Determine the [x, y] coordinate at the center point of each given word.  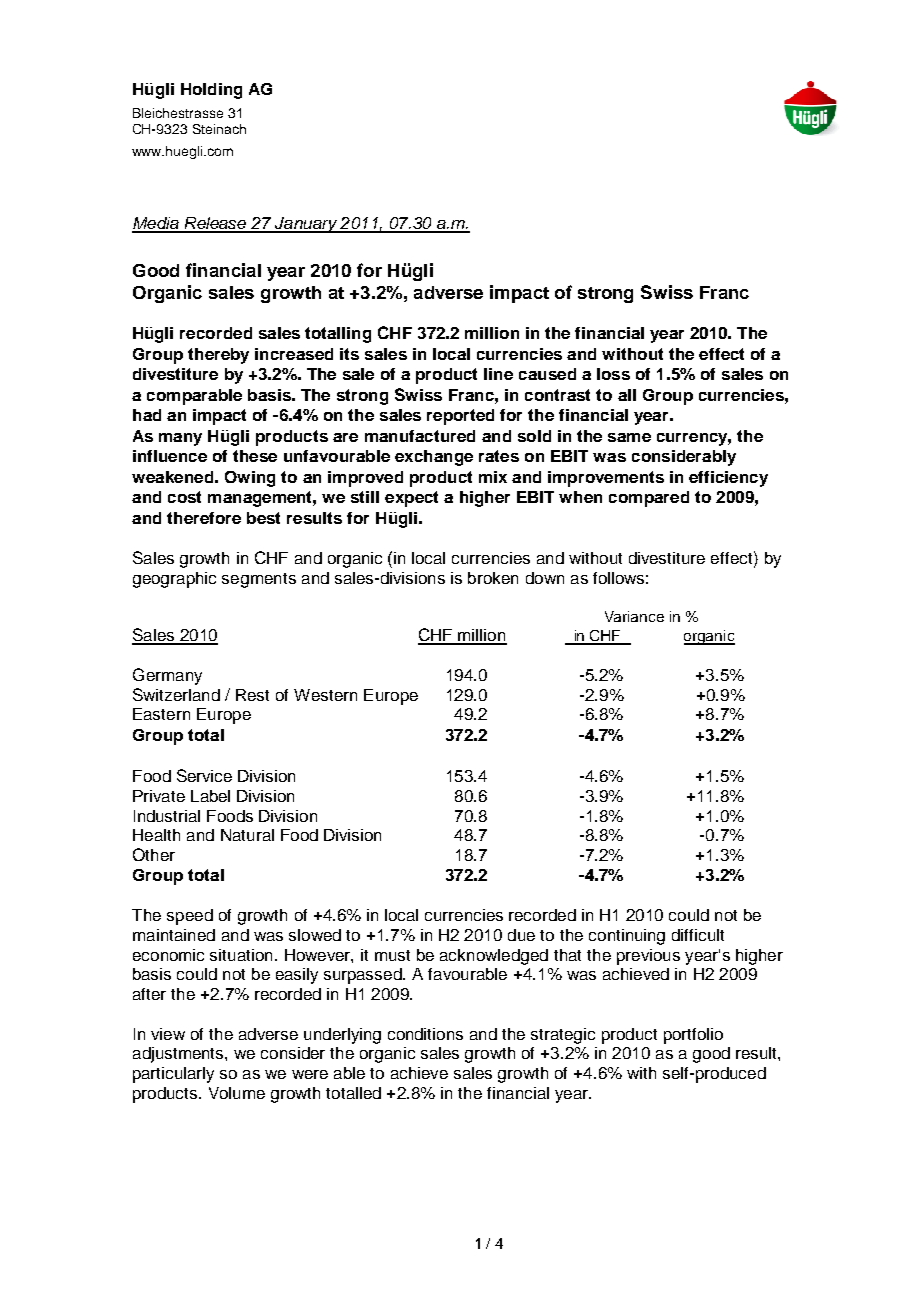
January [306, 225]
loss [613, 374]
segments [259, 580]
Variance [634, 616]
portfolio [693, 1036]
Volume [237, 1093]
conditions [425, 1034]
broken [493, 578]
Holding [211, 91]
